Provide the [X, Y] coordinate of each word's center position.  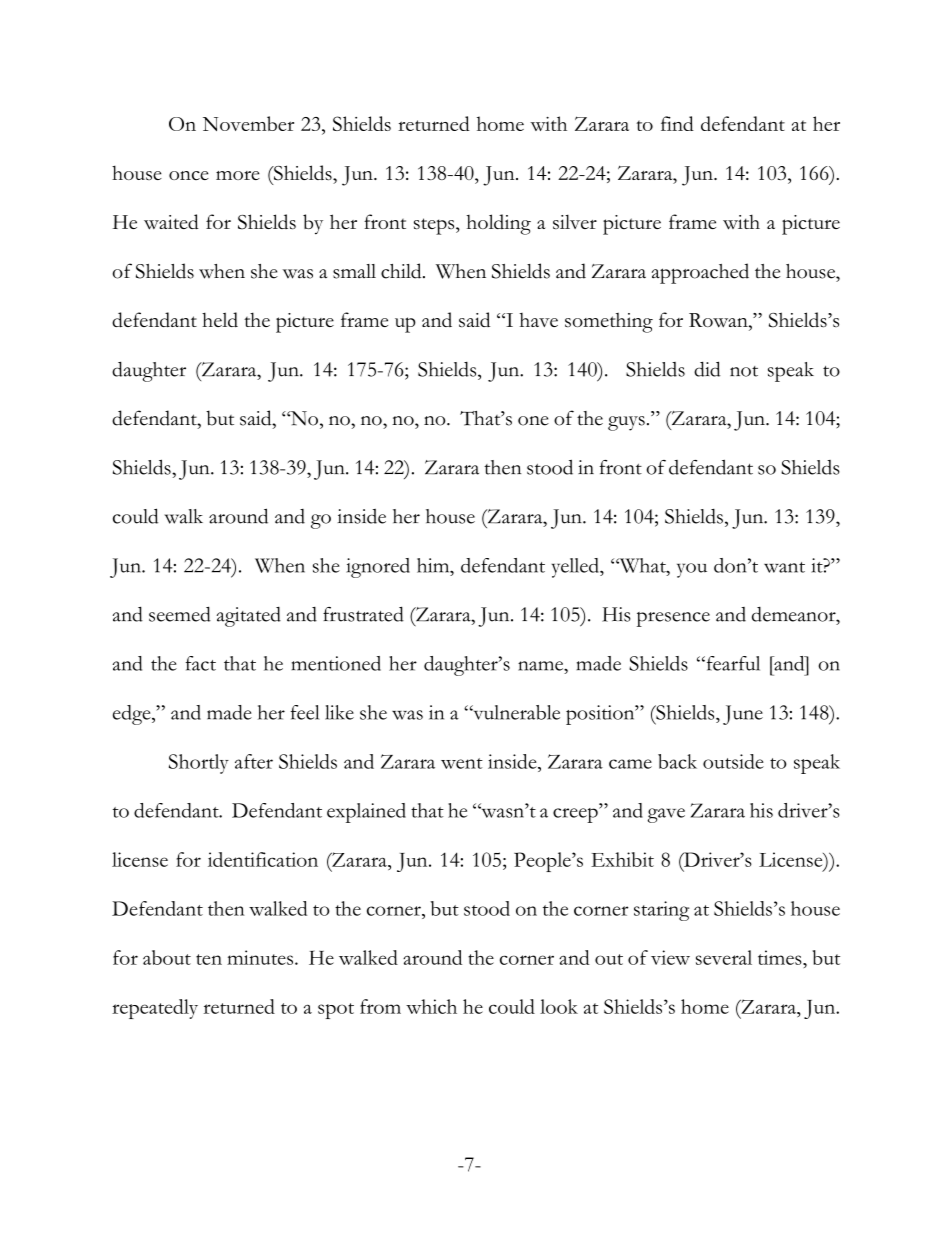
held [220, 319]
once [189, 175]
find [677, 123]
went [462, 763]
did [707, 369]
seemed [180, 614]
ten [209, 959]
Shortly [199, 764]
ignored [378, 568]
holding [498, 224]
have [538, 320]
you [692, 570]
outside [733, 761]
